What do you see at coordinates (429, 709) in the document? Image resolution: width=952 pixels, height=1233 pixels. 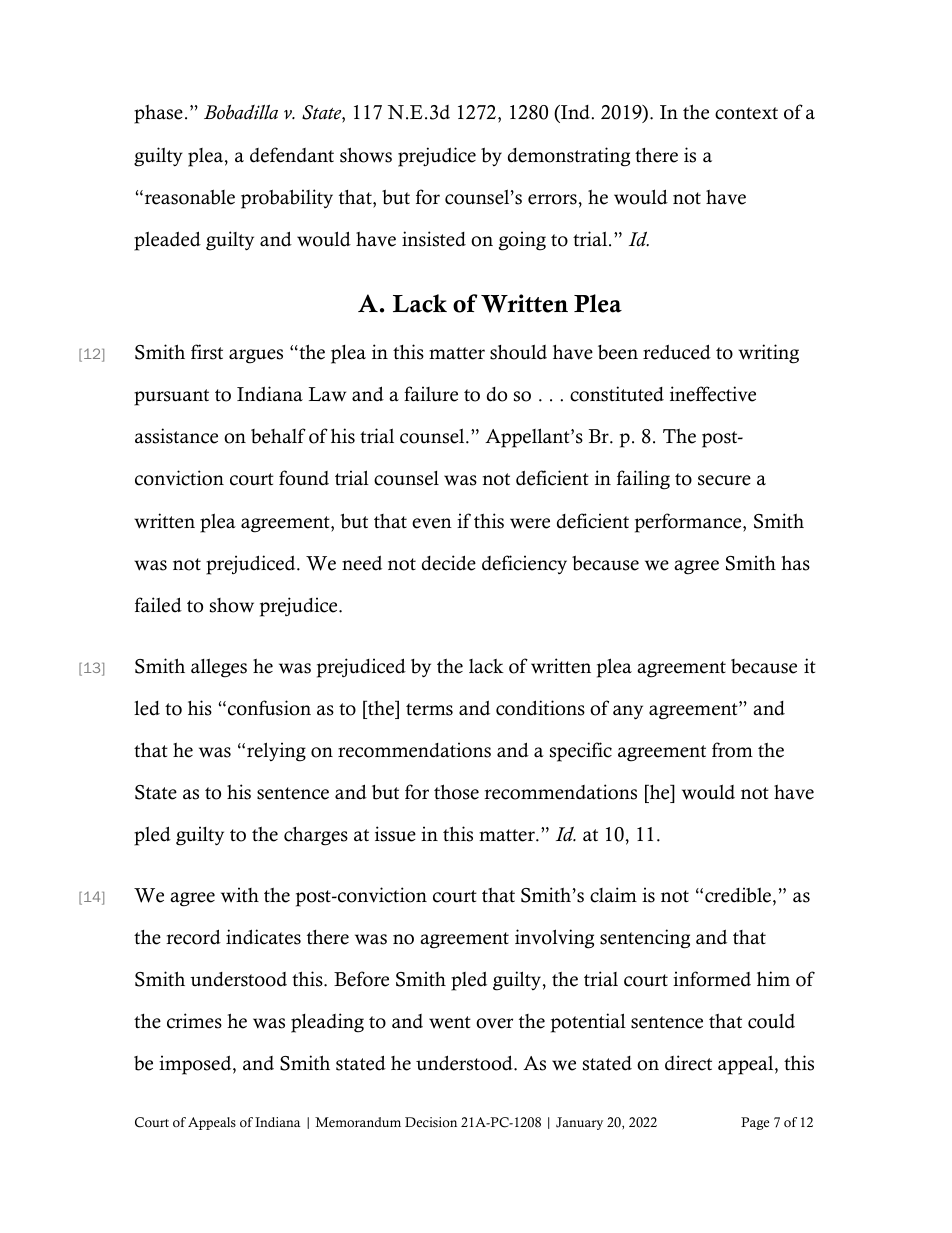 I see `terms` at bounding box center [429, 709].
